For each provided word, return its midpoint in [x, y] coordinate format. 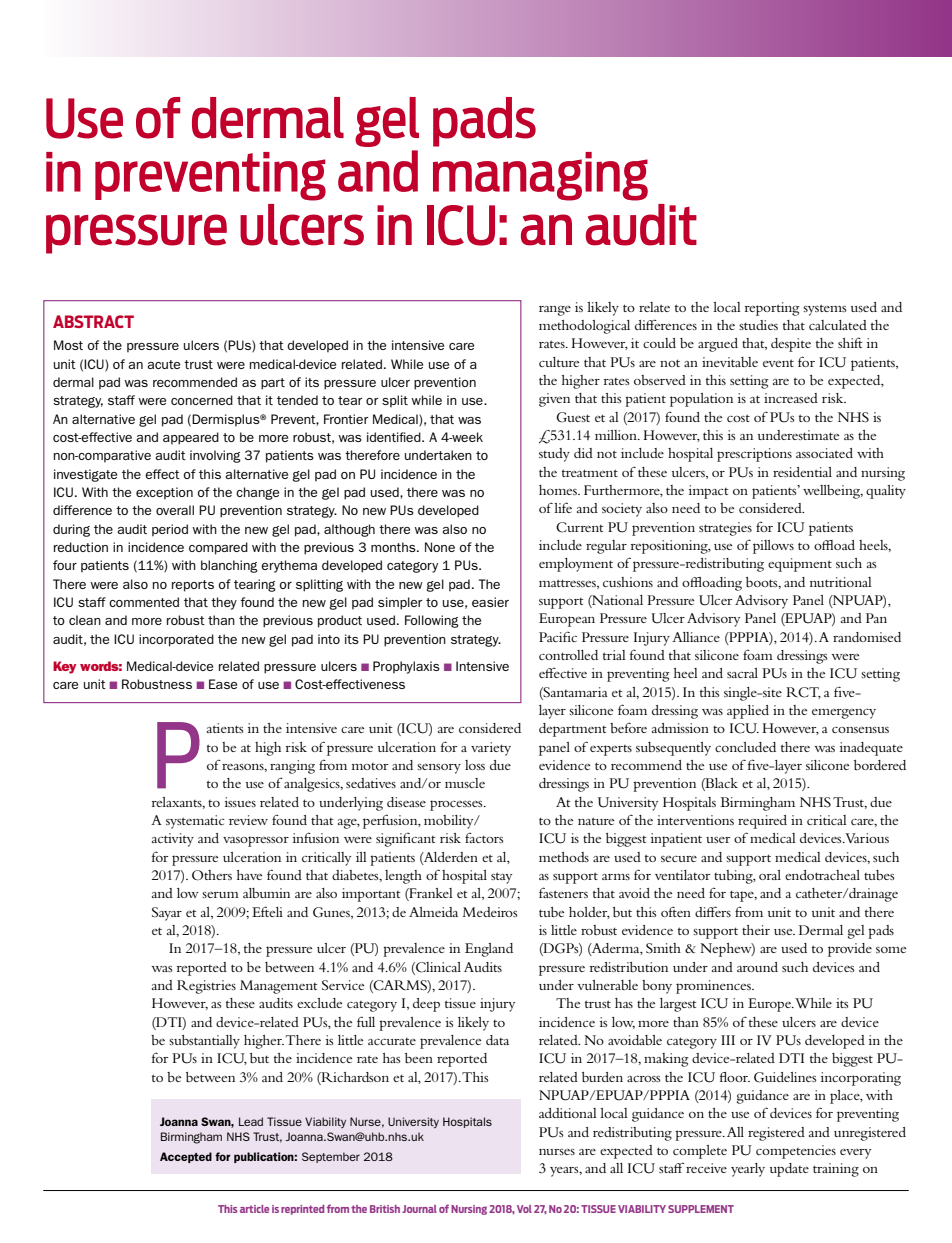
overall [175, 510]
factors [484, 837]
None [440, 547]
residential [802, 472]
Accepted [186, 1157]
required [762, 822]
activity [173, 840]
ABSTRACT [93, 321]
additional [568, 1113]
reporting [772, 309]
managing [540, 176]
